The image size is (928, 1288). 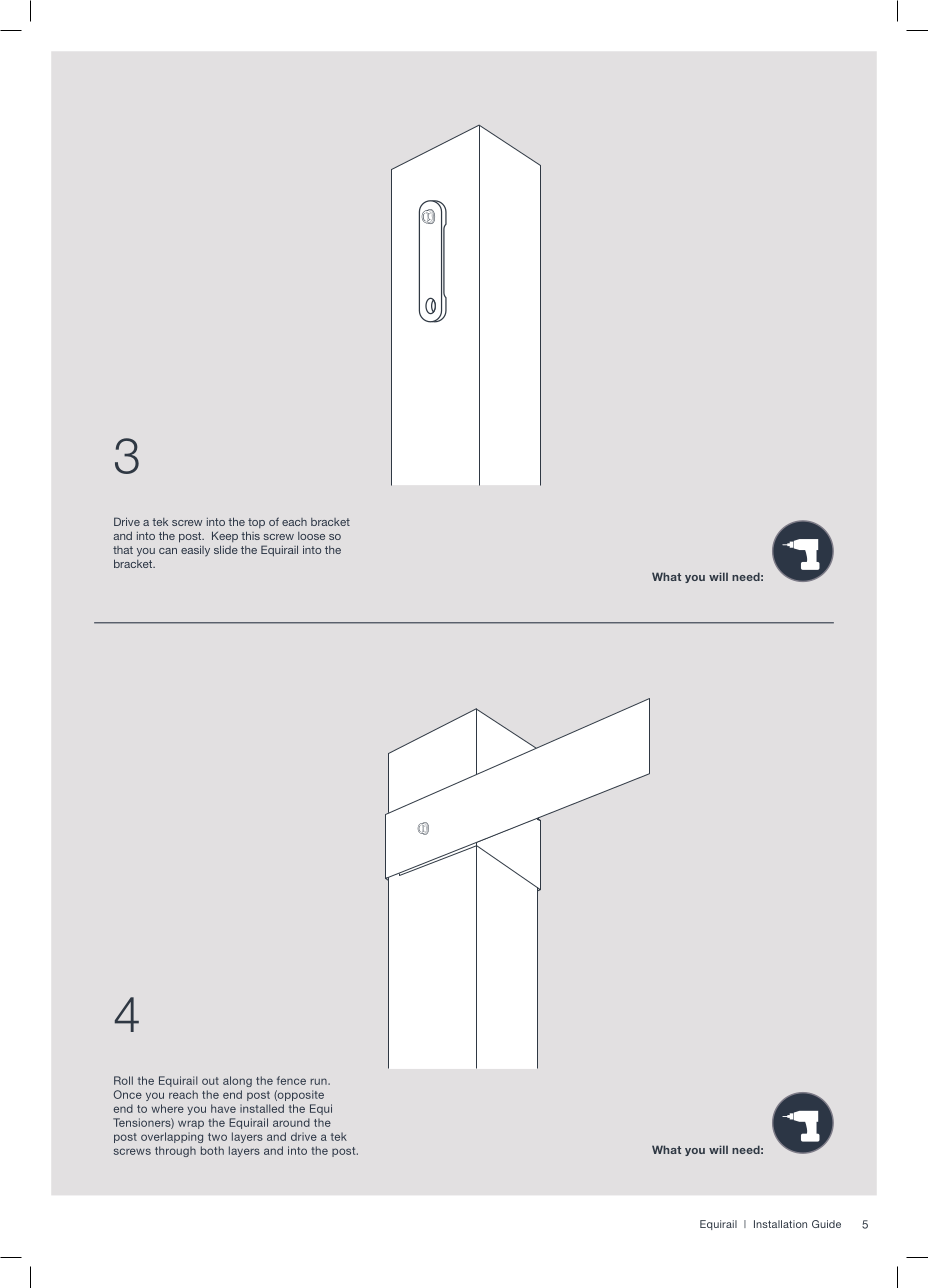 What do you see at coordinates (291, 1122) in the image?
I see `around` at bounding box center [291, 1122].
